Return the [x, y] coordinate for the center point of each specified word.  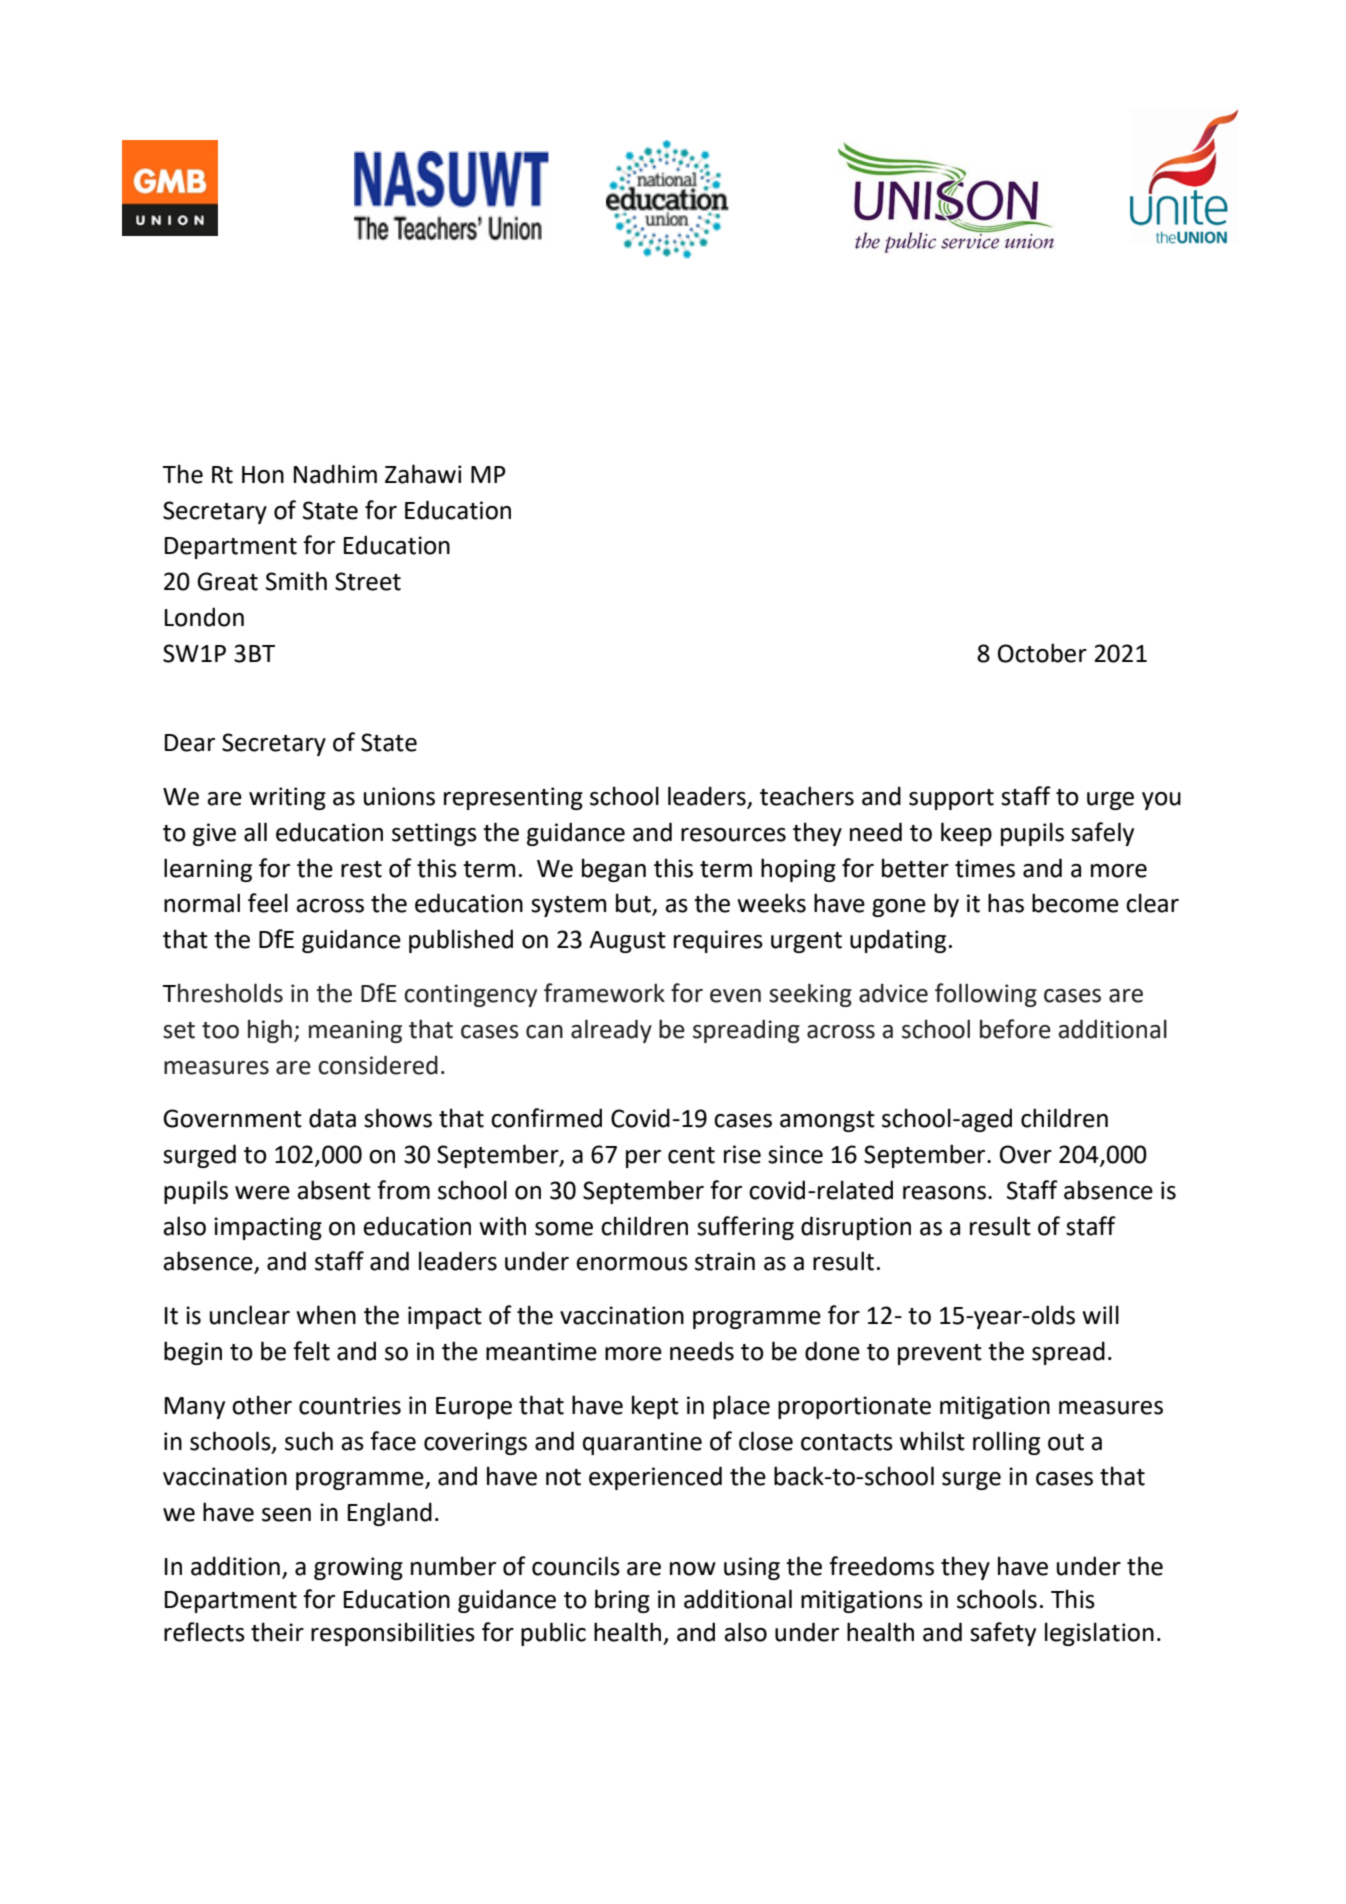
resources [733, 835]
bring [622, 1601]
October [1042, 653]
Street [368, 581]
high [270, 1031]
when [326, 1315]
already [611, 1031]
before [1015, 1029]
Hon [263, 475]
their [277, 1632]
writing [287, 798]
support [951, 799]
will [1100, 1314]
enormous [632, 1264]
